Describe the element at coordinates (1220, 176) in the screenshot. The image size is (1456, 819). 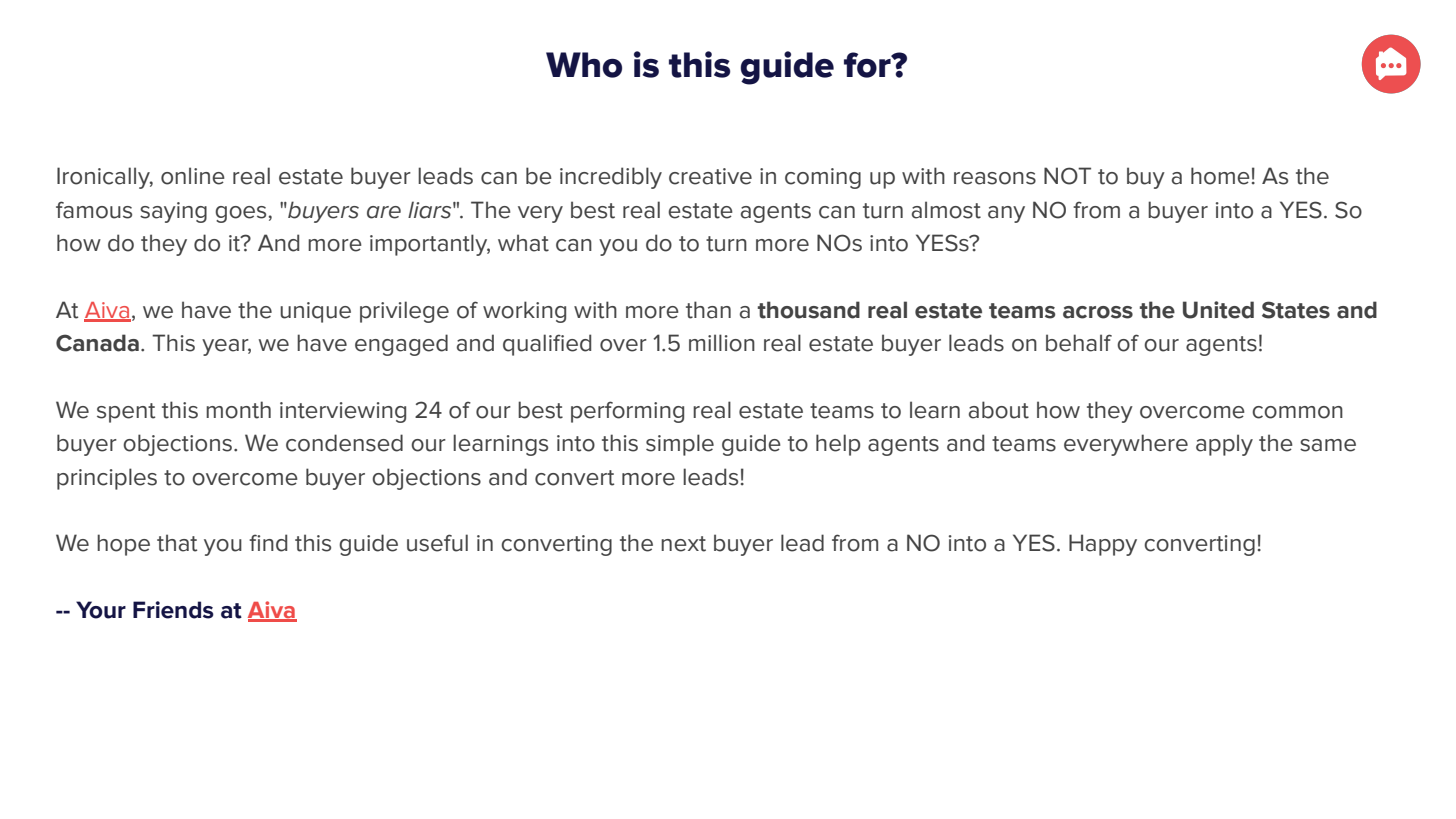
I see `home` at that location.
